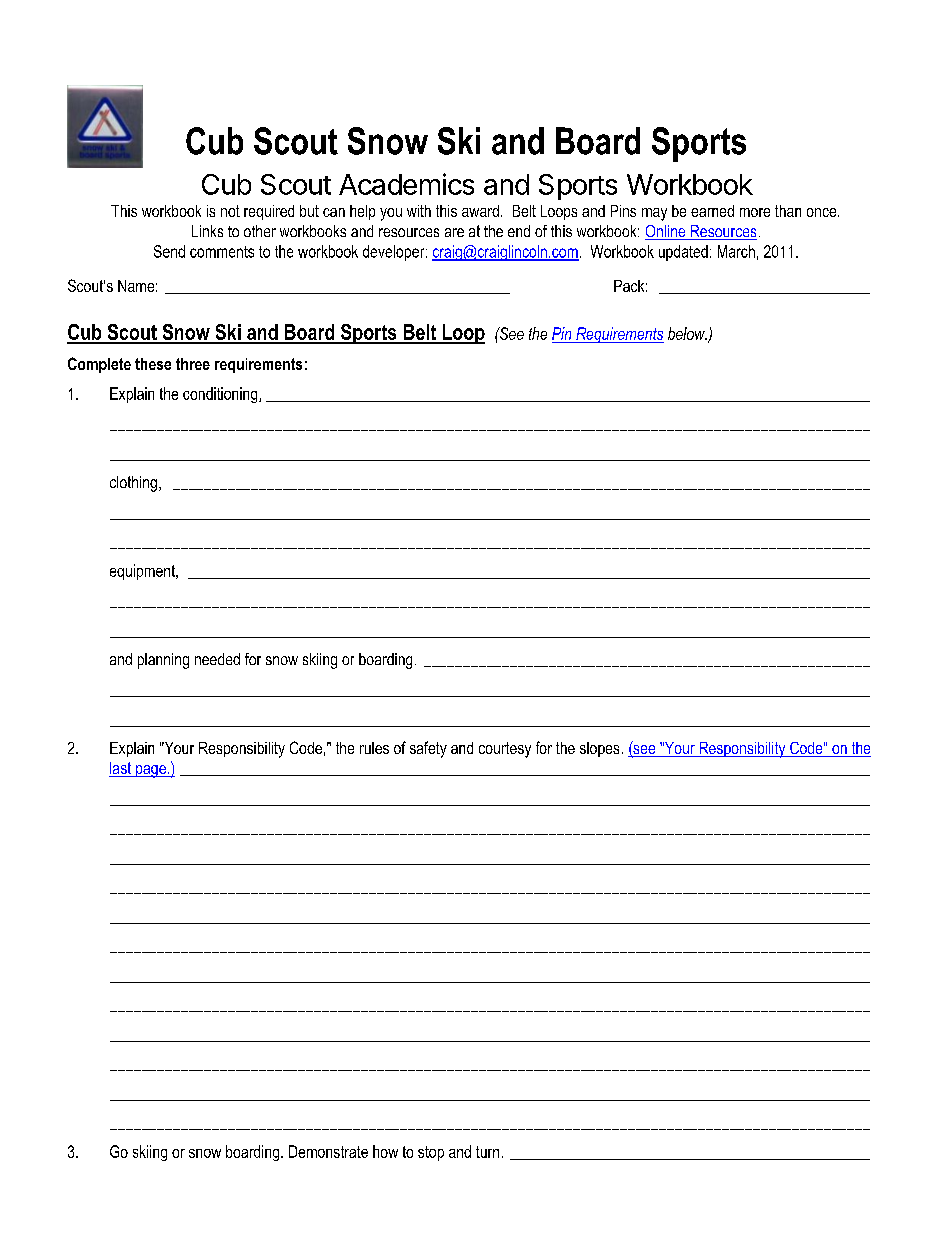 The image size is (952, 1233). What do you see at coordinates (395, 253) in the document?
I see `developer` at bounding box center [395, 253].
